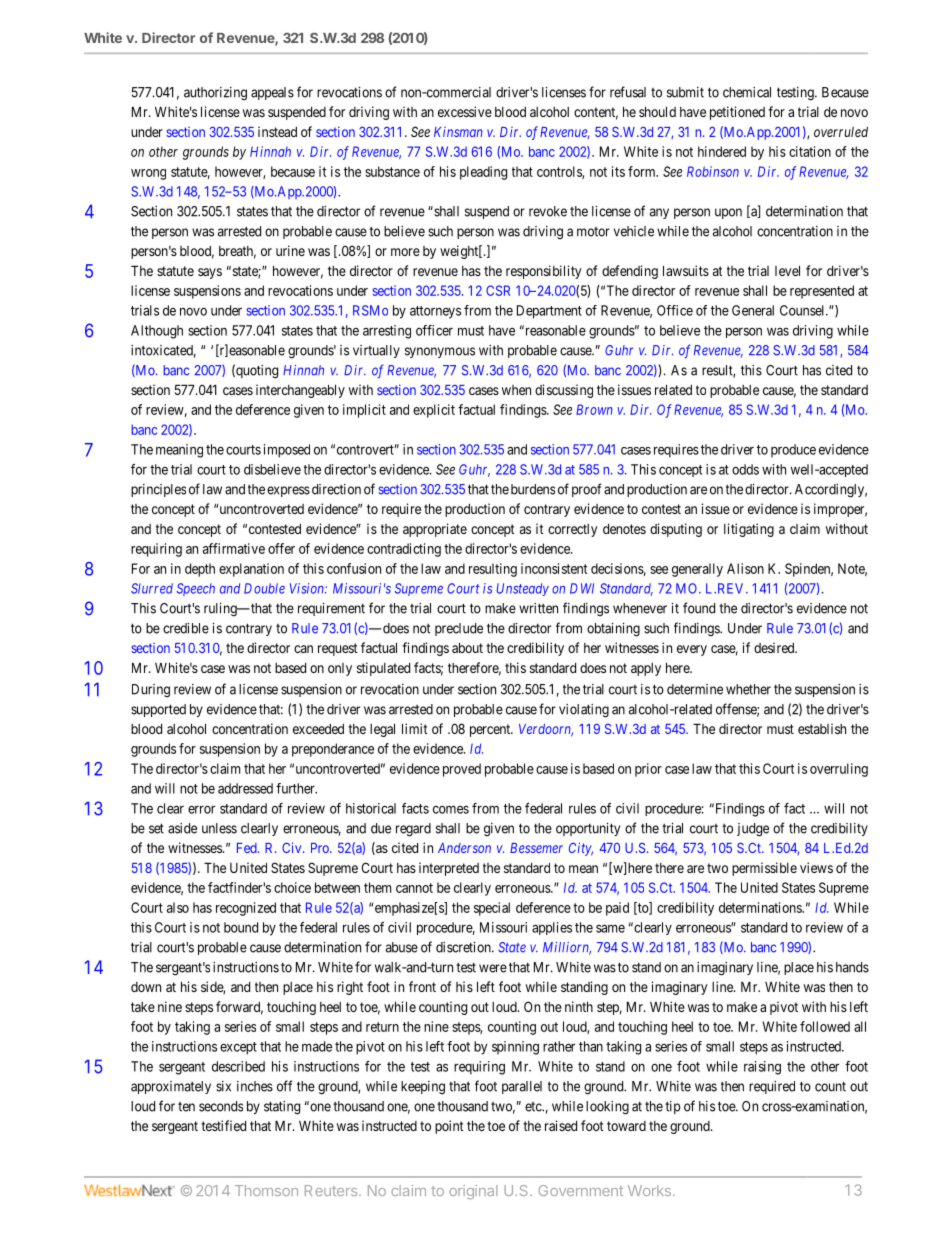 The width and height of the page is (952, 1233). I want to click on authorizing, so click(215, 94).
